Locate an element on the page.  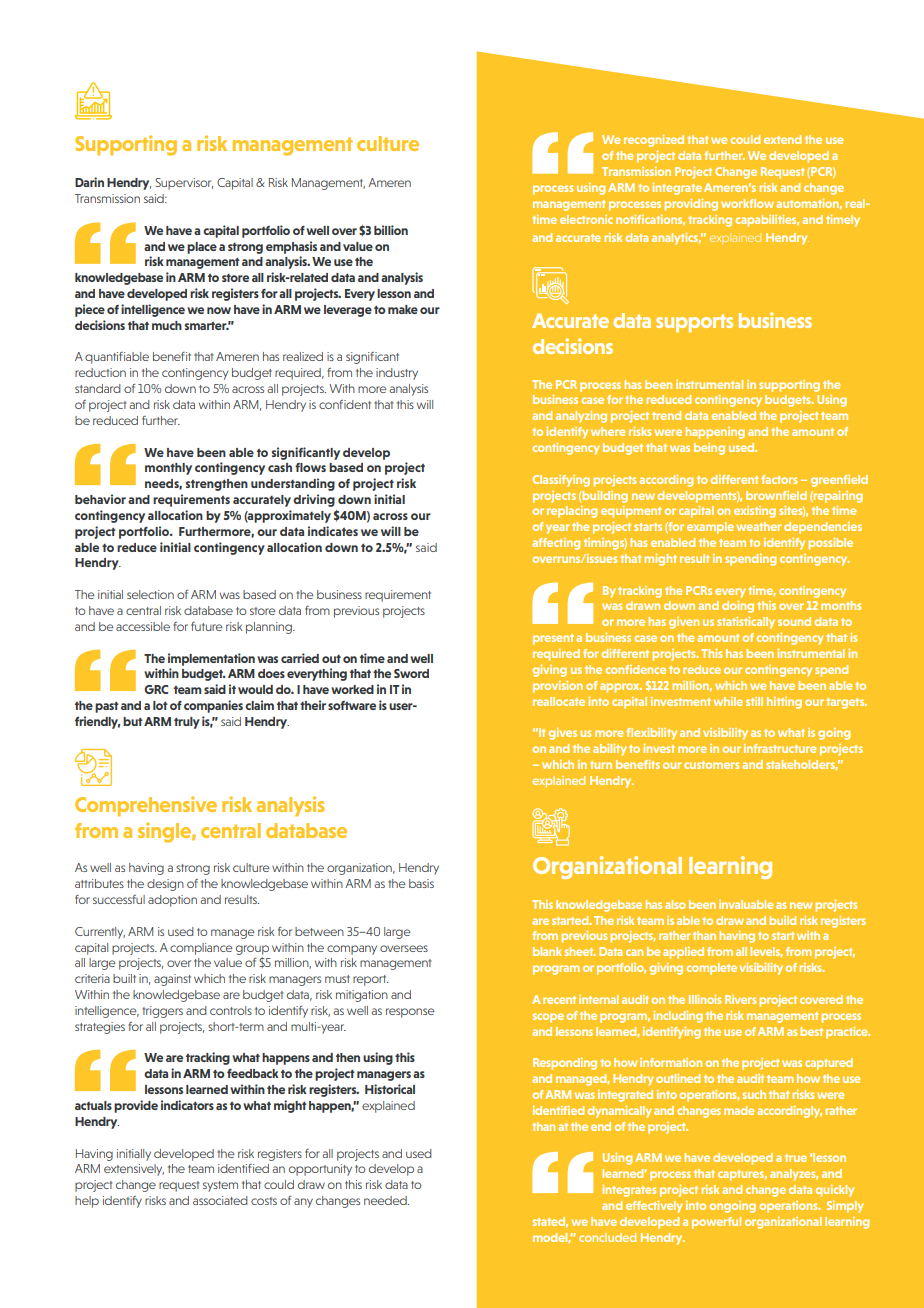
GRC is located at coordinates (156, 689).
